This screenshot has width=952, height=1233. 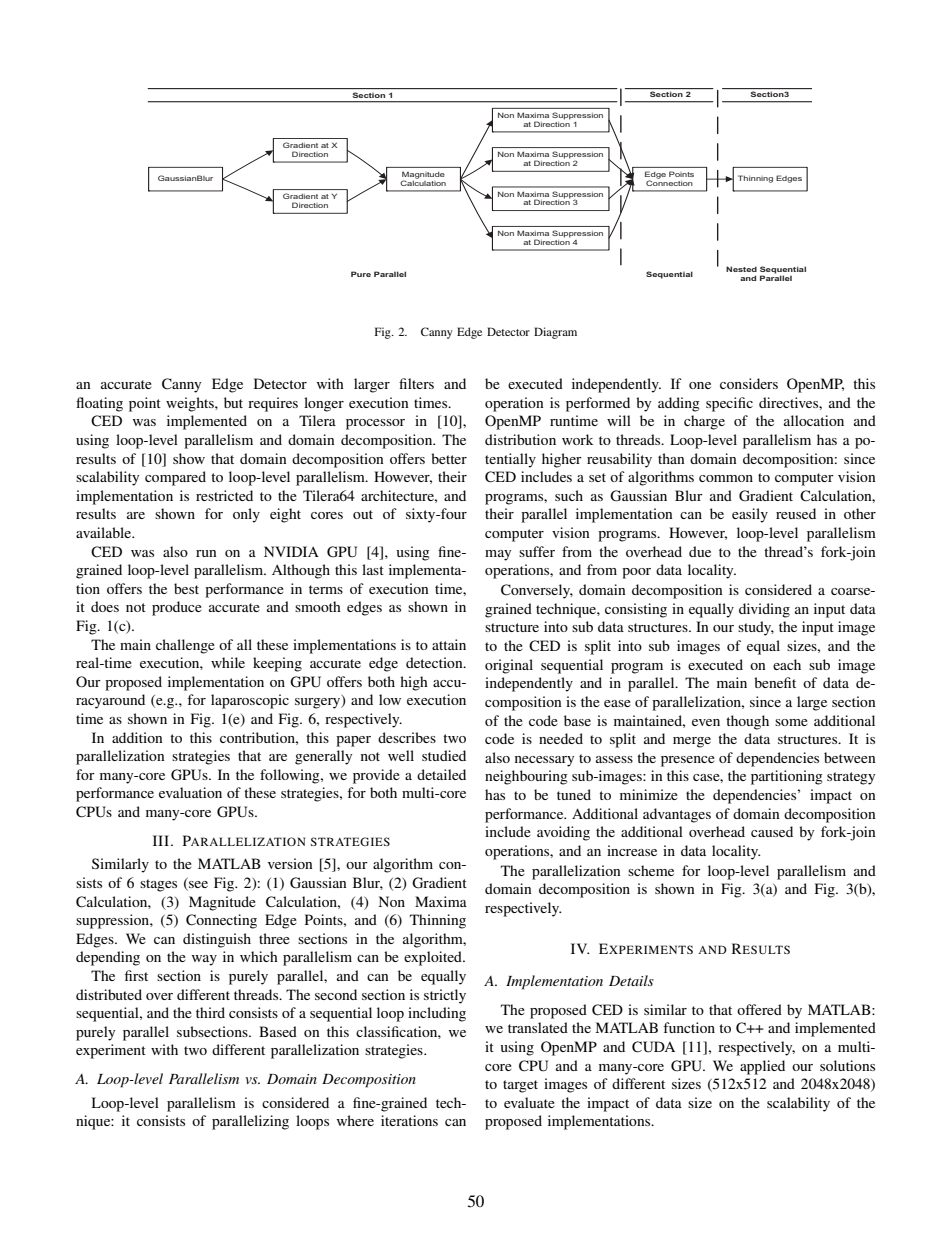 I want to click on benefit, so click(x=775, y=682).
